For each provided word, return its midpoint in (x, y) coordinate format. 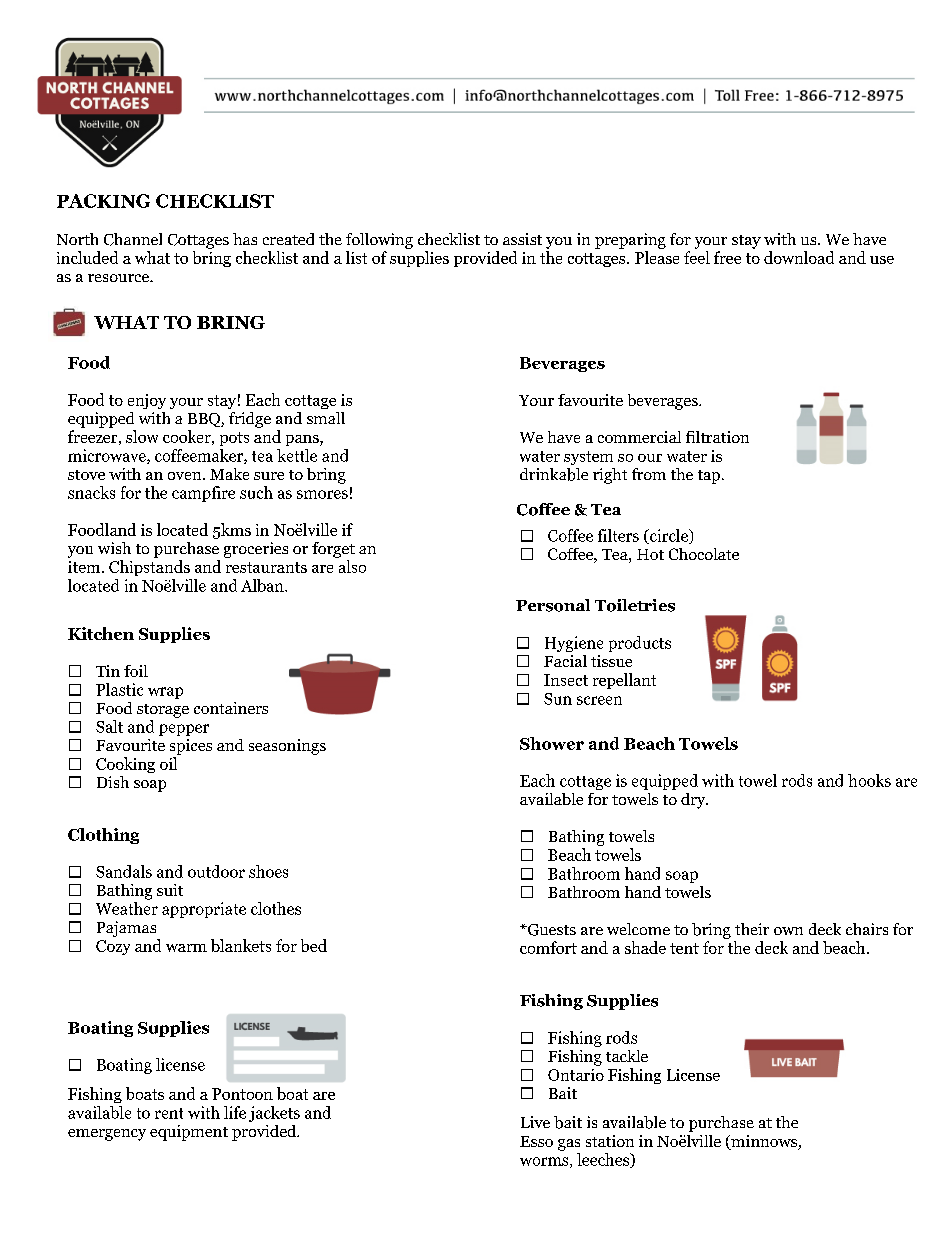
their (752, 929)
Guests (551, 930)
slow (142, 436)
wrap (165, 693)
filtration (717, 437)
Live (535, 1122)
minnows (764, 1142)
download (799, 257)
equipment (189, 1133)
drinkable (554, 474)
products (640, 644)
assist (522, 239)
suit (170, 890)
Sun (558, 699)
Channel (133, 239)
